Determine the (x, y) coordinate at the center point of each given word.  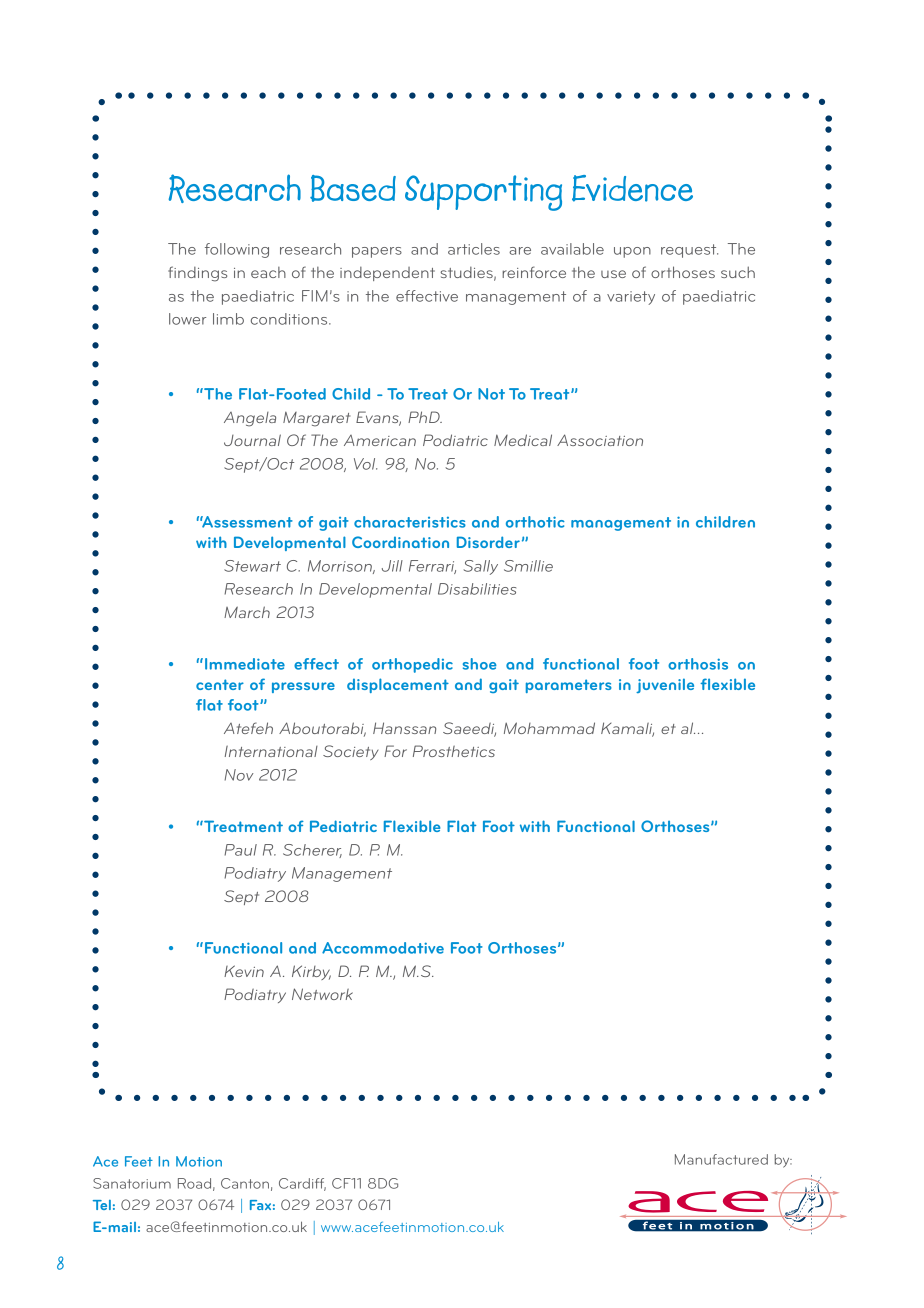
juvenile (665, 685)
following (237, 250)
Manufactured (721, 1159)
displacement (398, 685)
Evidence (632, 188)
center (220, 684)
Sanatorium (132, 1183)
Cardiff (302, 1184)
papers (377, 252)
